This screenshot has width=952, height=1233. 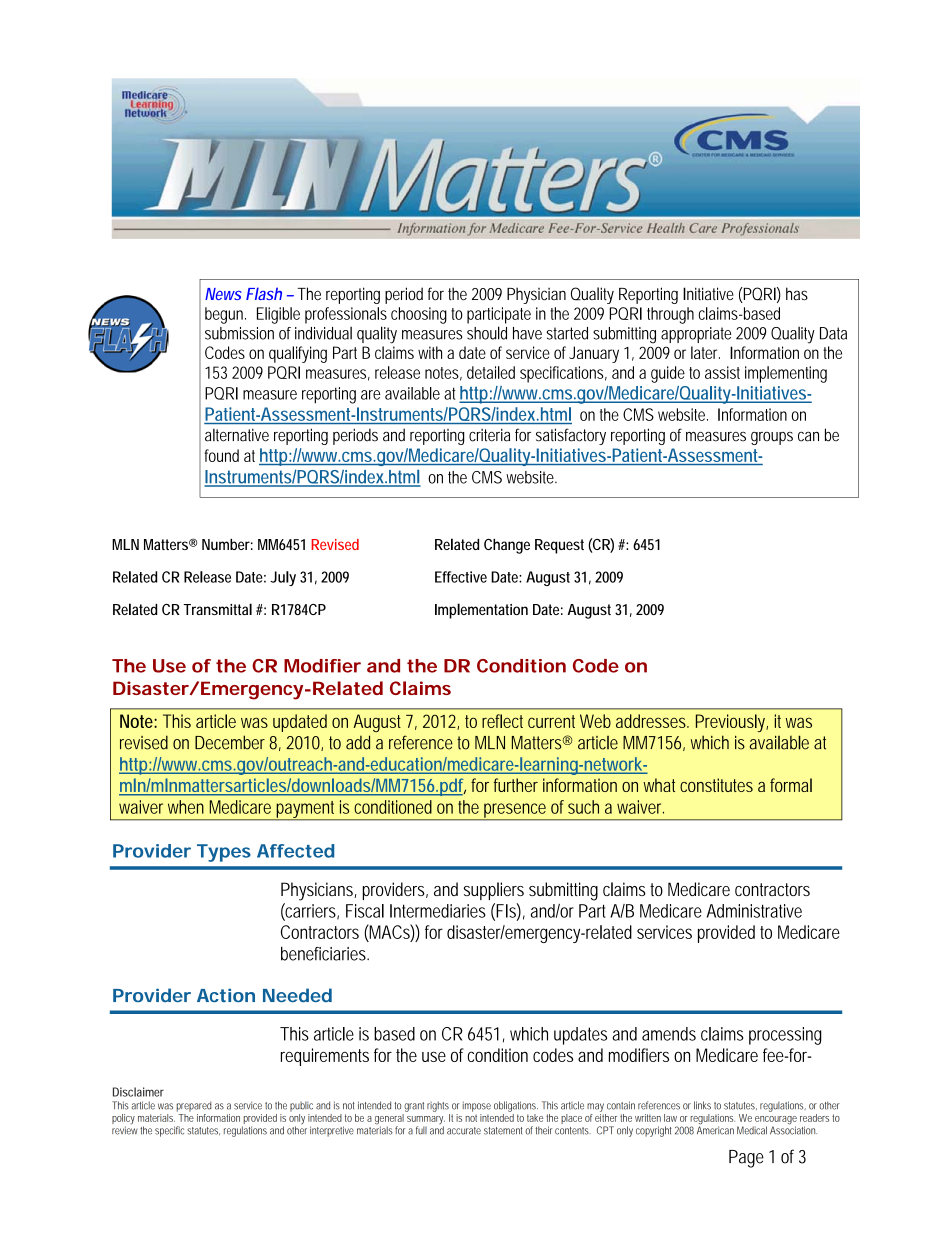 I want to click on begun, so click(x=224, y=315).
